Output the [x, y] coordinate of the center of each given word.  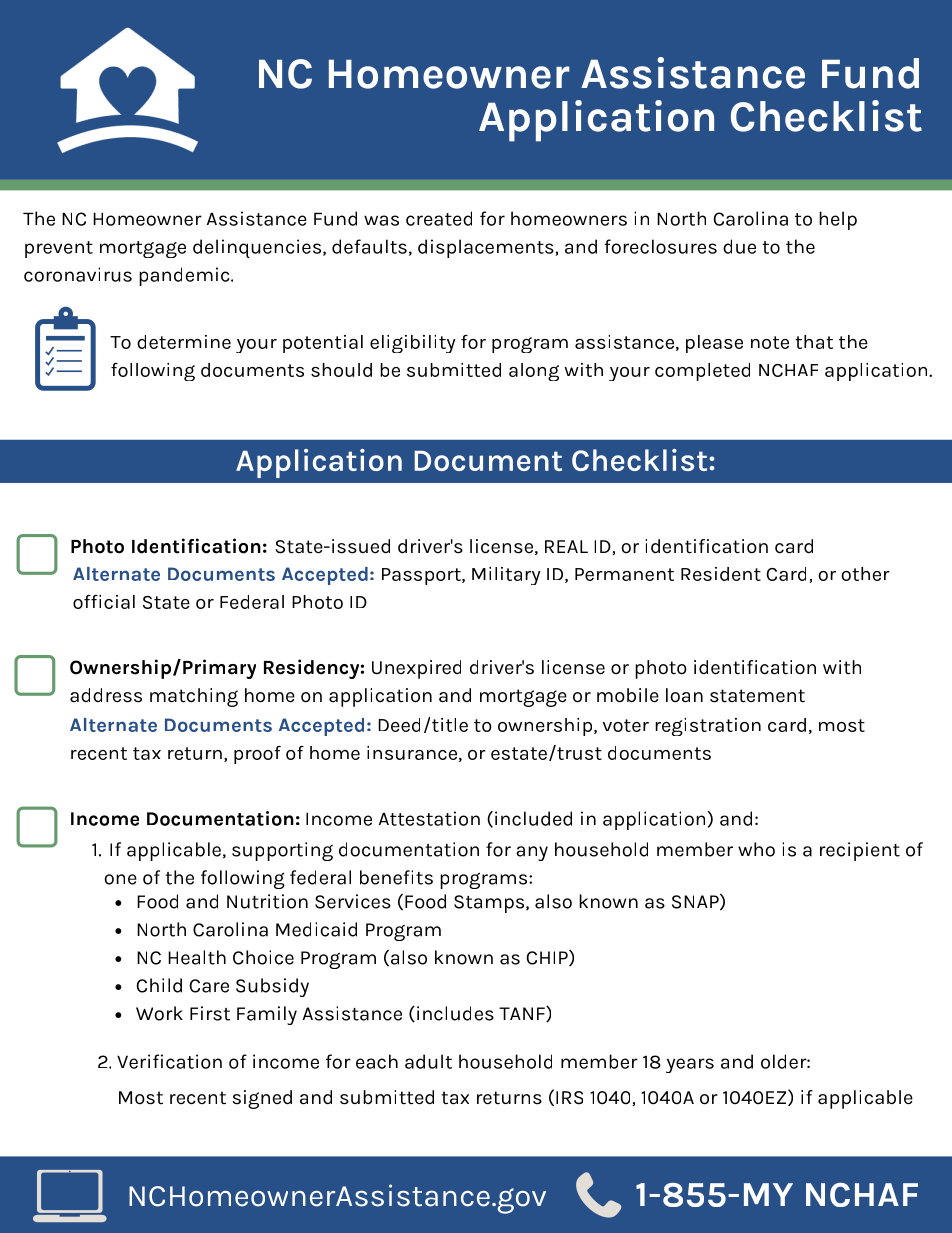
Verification [169, 1061]
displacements [486, 248]
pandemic [185, 276]
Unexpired [416, 669]
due [739, 246]
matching [194, 697]
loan [684, 695]
